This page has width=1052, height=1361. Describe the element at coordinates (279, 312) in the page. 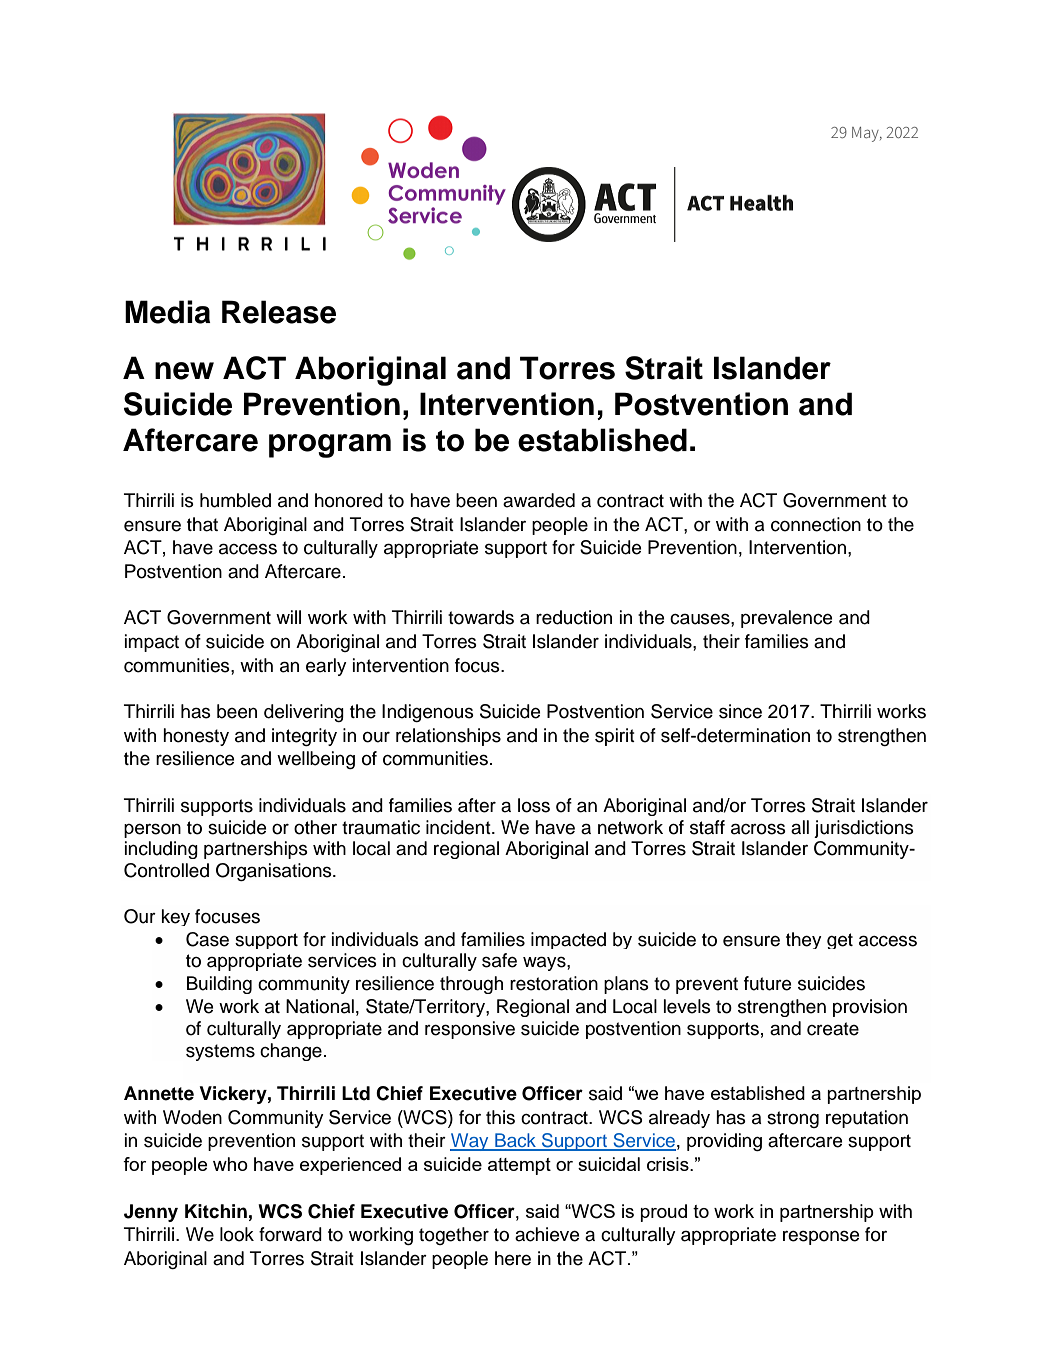

I see `Release` at that location.
